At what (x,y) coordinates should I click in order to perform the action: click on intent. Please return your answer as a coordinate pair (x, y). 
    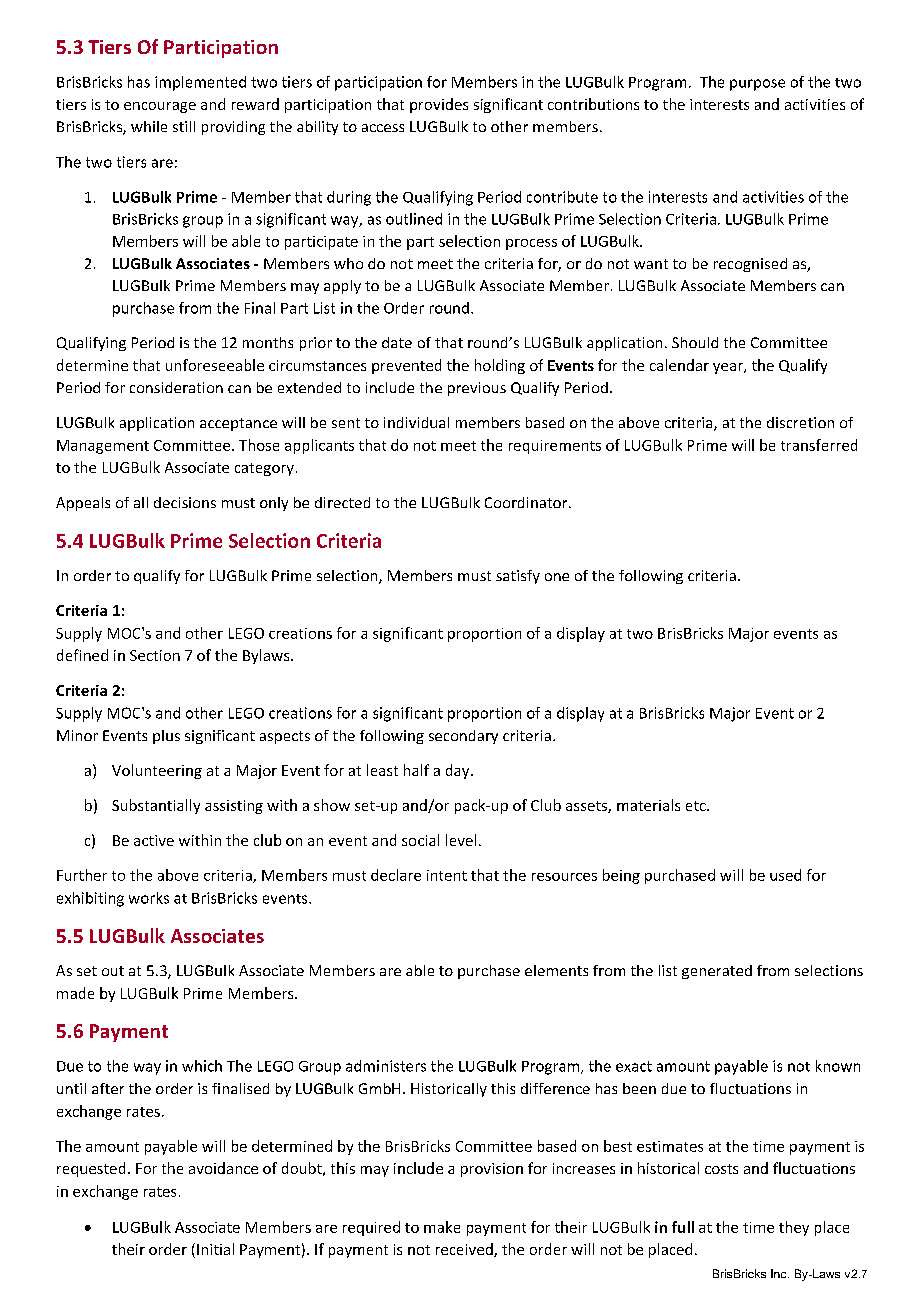
    Looking at the image, I should click on (447, 875).
